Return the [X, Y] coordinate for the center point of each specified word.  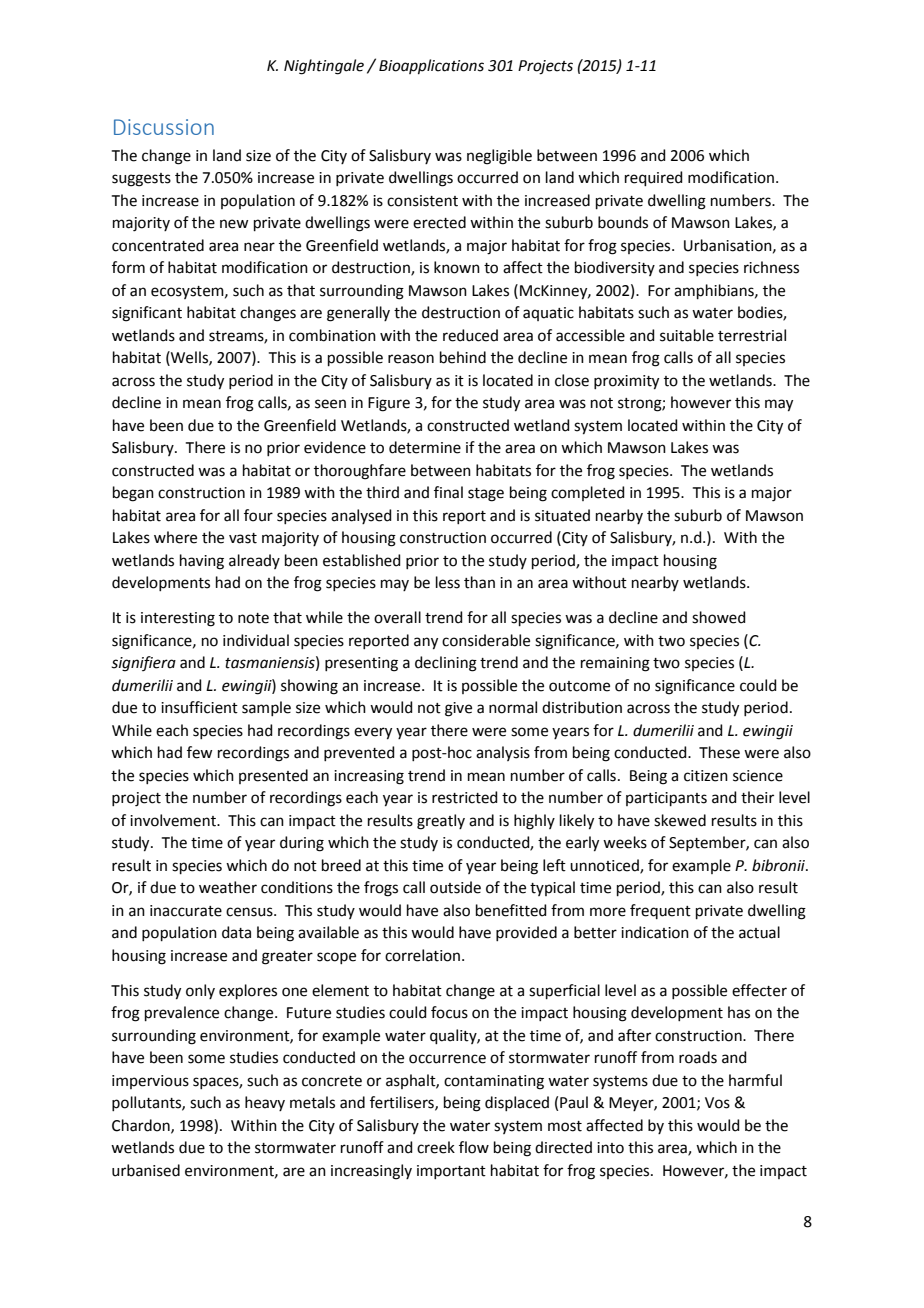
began [133, 494]
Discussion [164, 127]
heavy [265, 1103]
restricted [465, 797]
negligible [499, 157]
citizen [706, 776]
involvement [174, 820]
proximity [626, 382]
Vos [717, 1103]
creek [436, 1147]
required [654, 178]
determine [425, 447]
